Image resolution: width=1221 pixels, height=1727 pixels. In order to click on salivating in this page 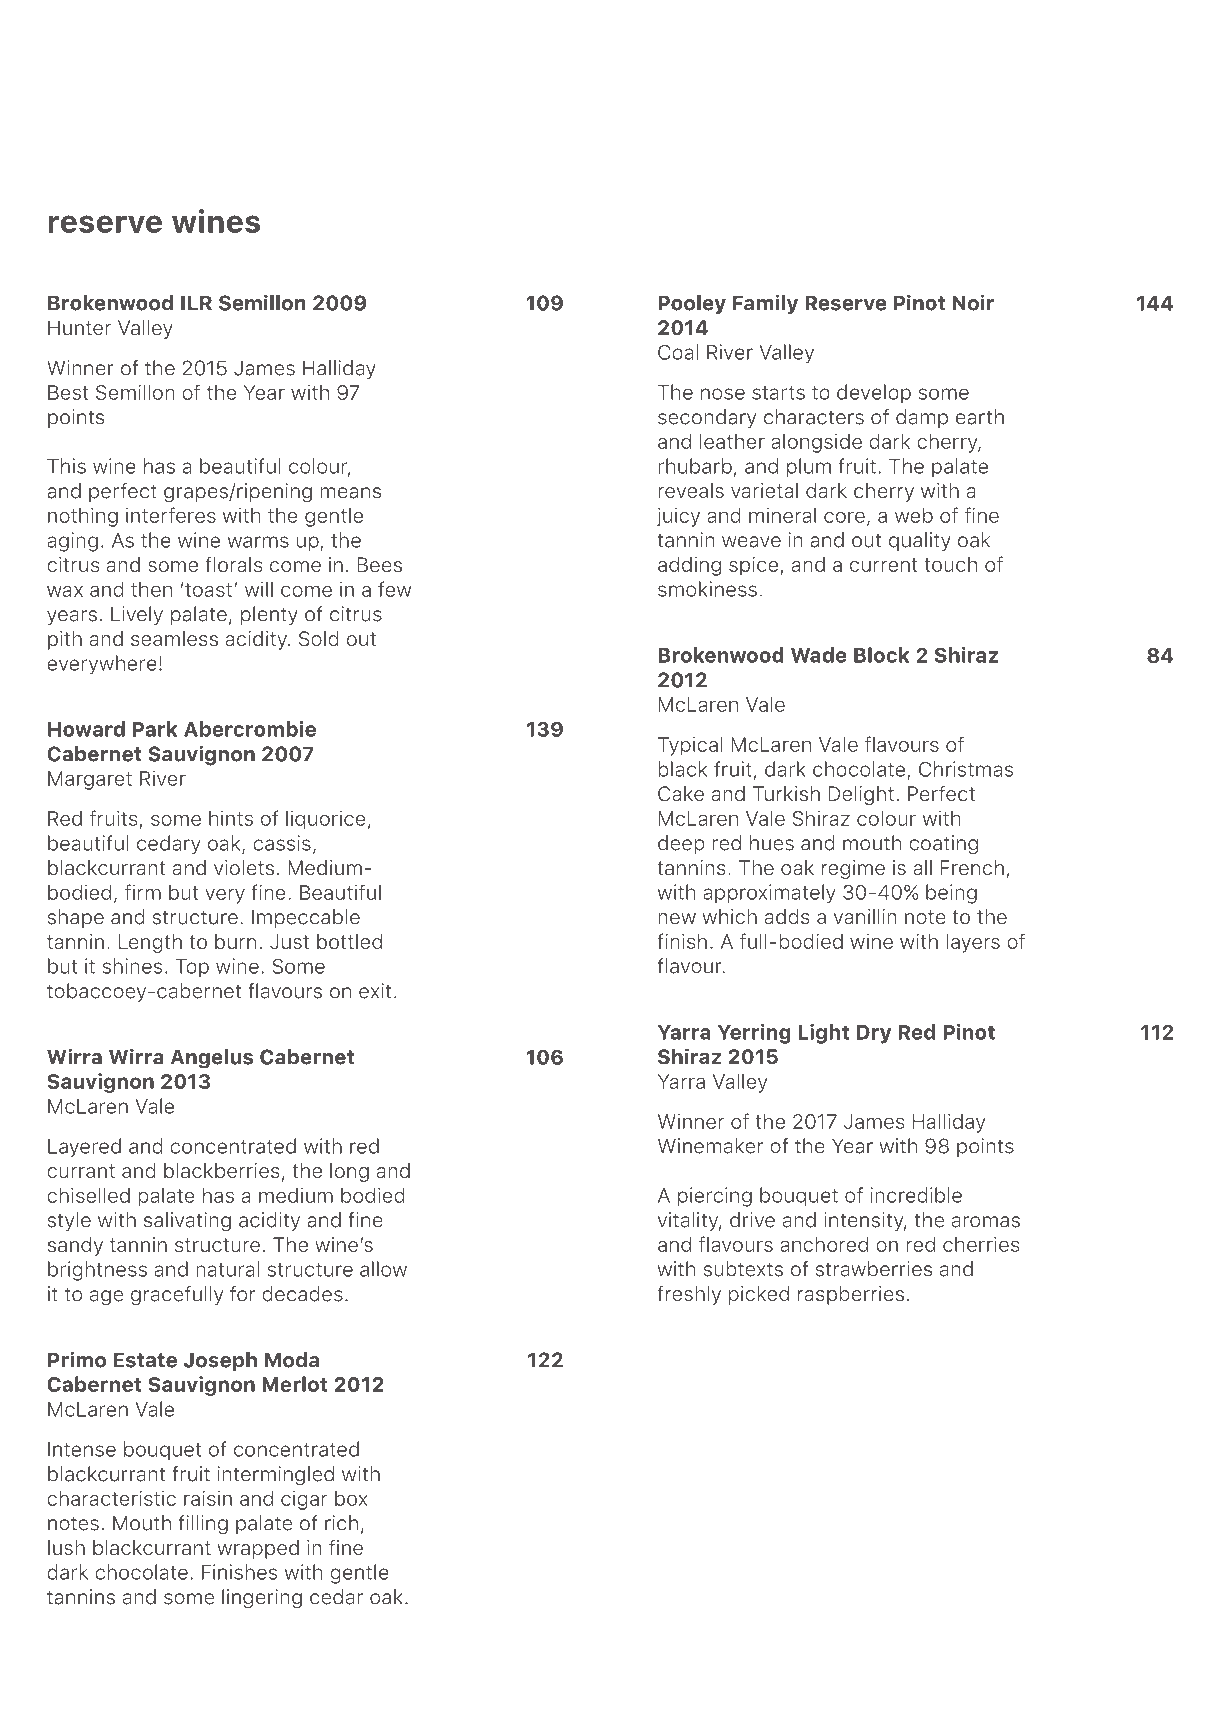, I will do `click(187, 1222)`.
